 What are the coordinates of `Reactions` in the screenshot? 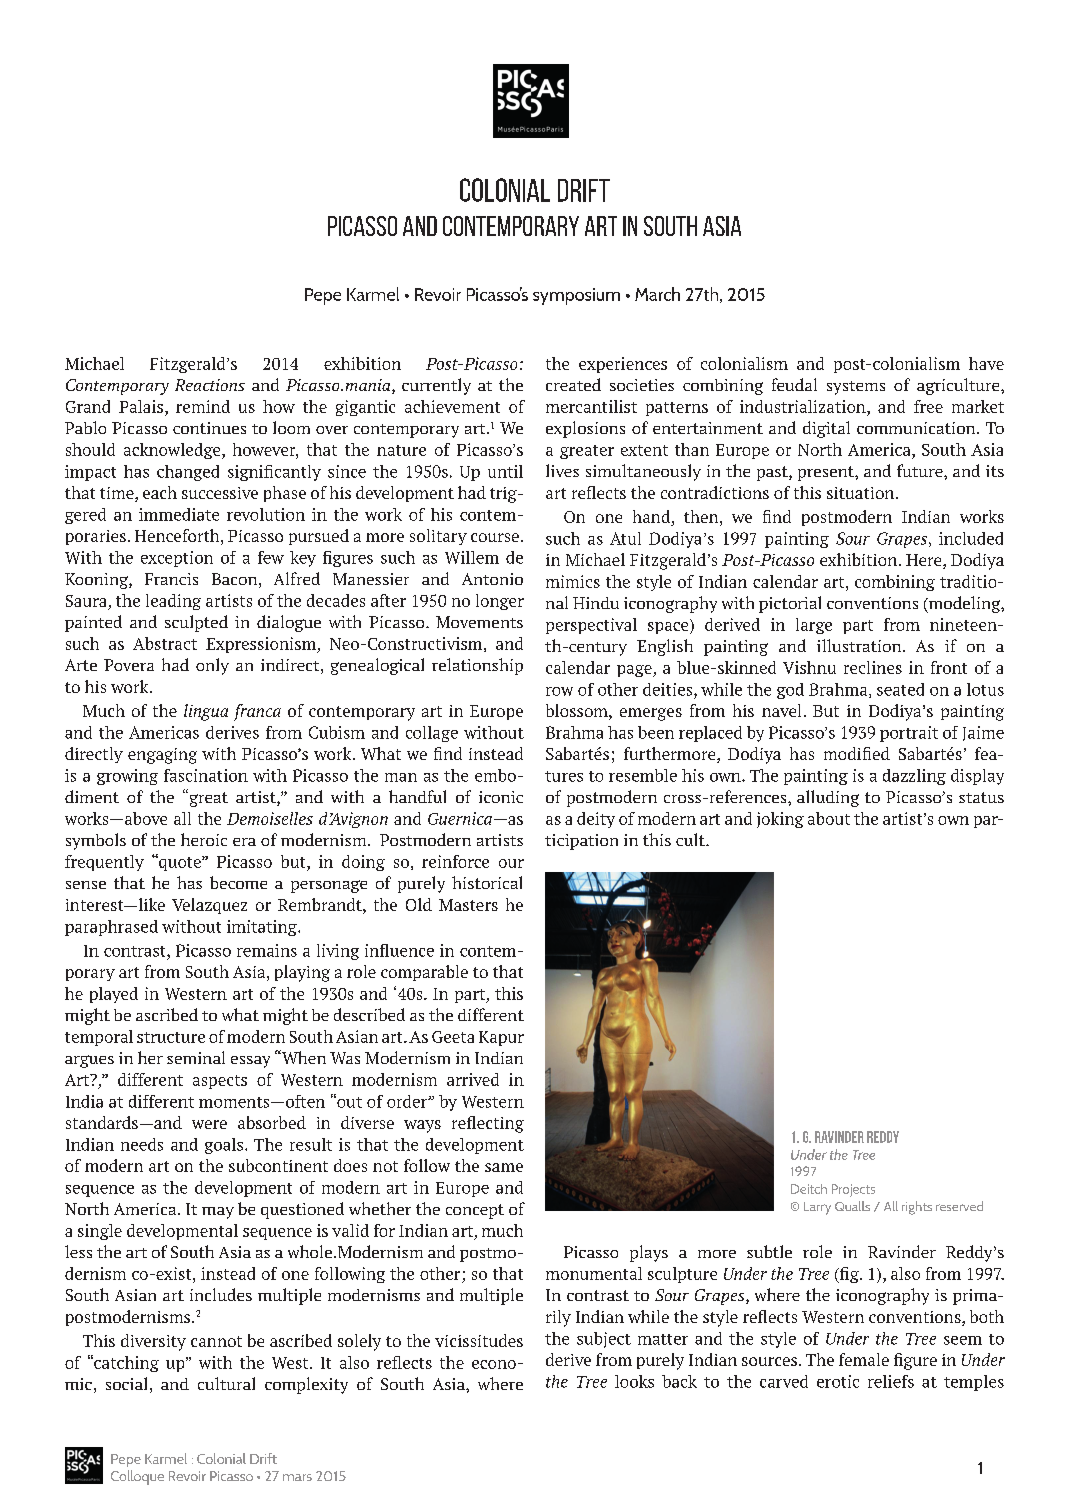 It's located at (210, 385).
